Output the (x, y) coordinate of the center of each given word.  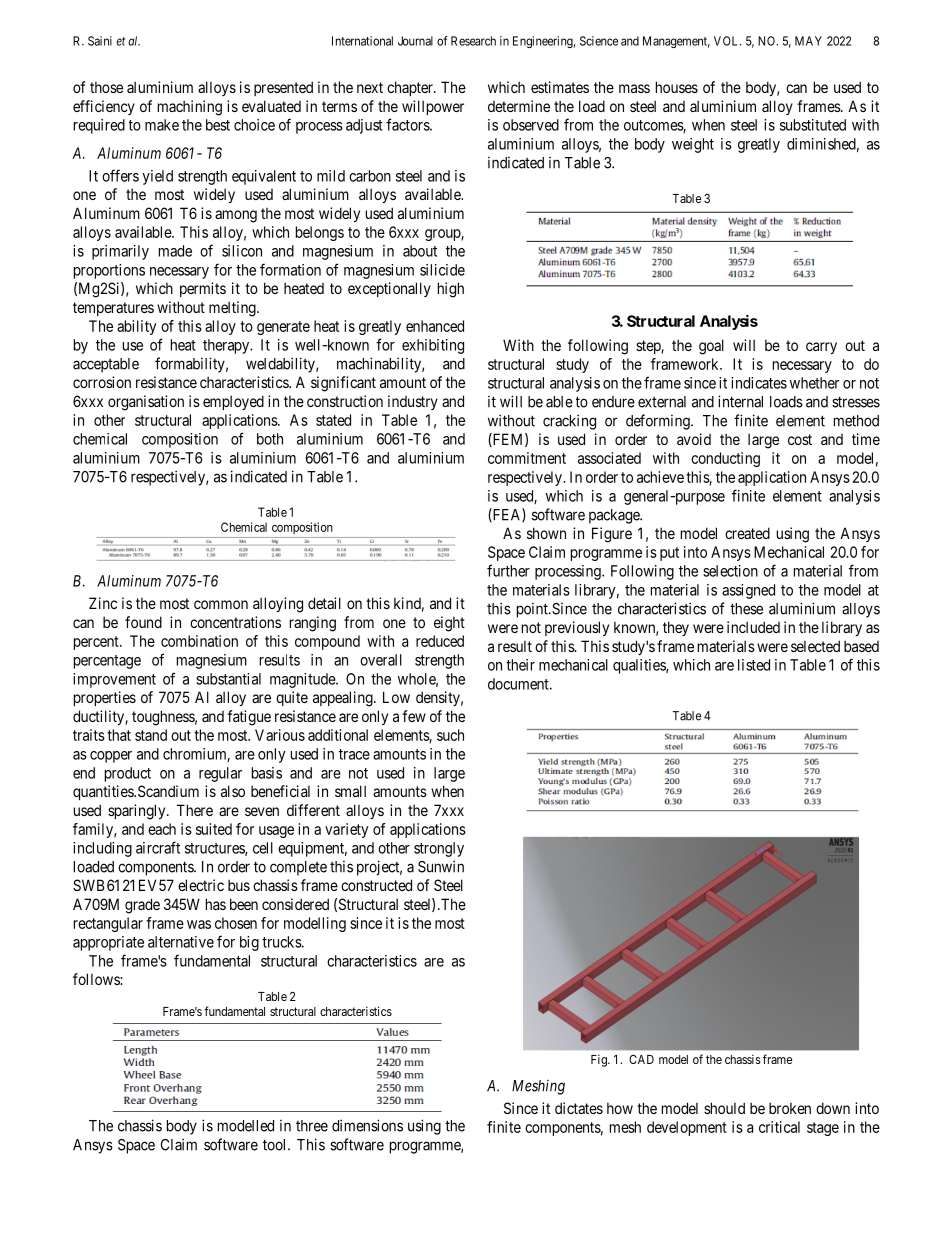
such (450, 735)
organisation (146, 403)
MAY (808, 41)
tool (276, 1145)
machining (190, 108)
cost (800, 439)
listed (754, 665)
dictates (579, 1108)
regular (220, 774)
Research (473, 41)
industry (413, 402)
